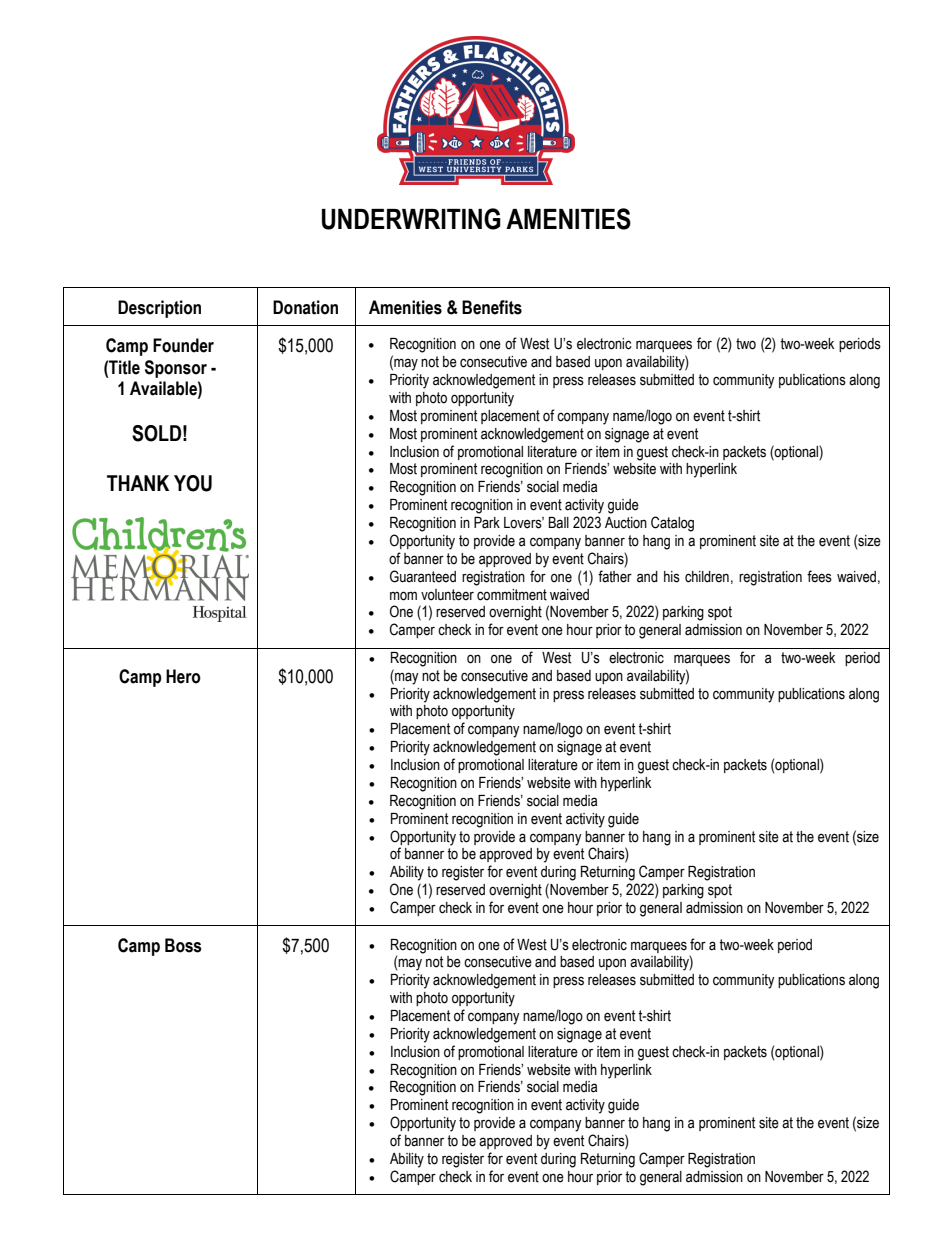 This page has height=1233, width=952. I want to click on Ball, so click(559, 522).
